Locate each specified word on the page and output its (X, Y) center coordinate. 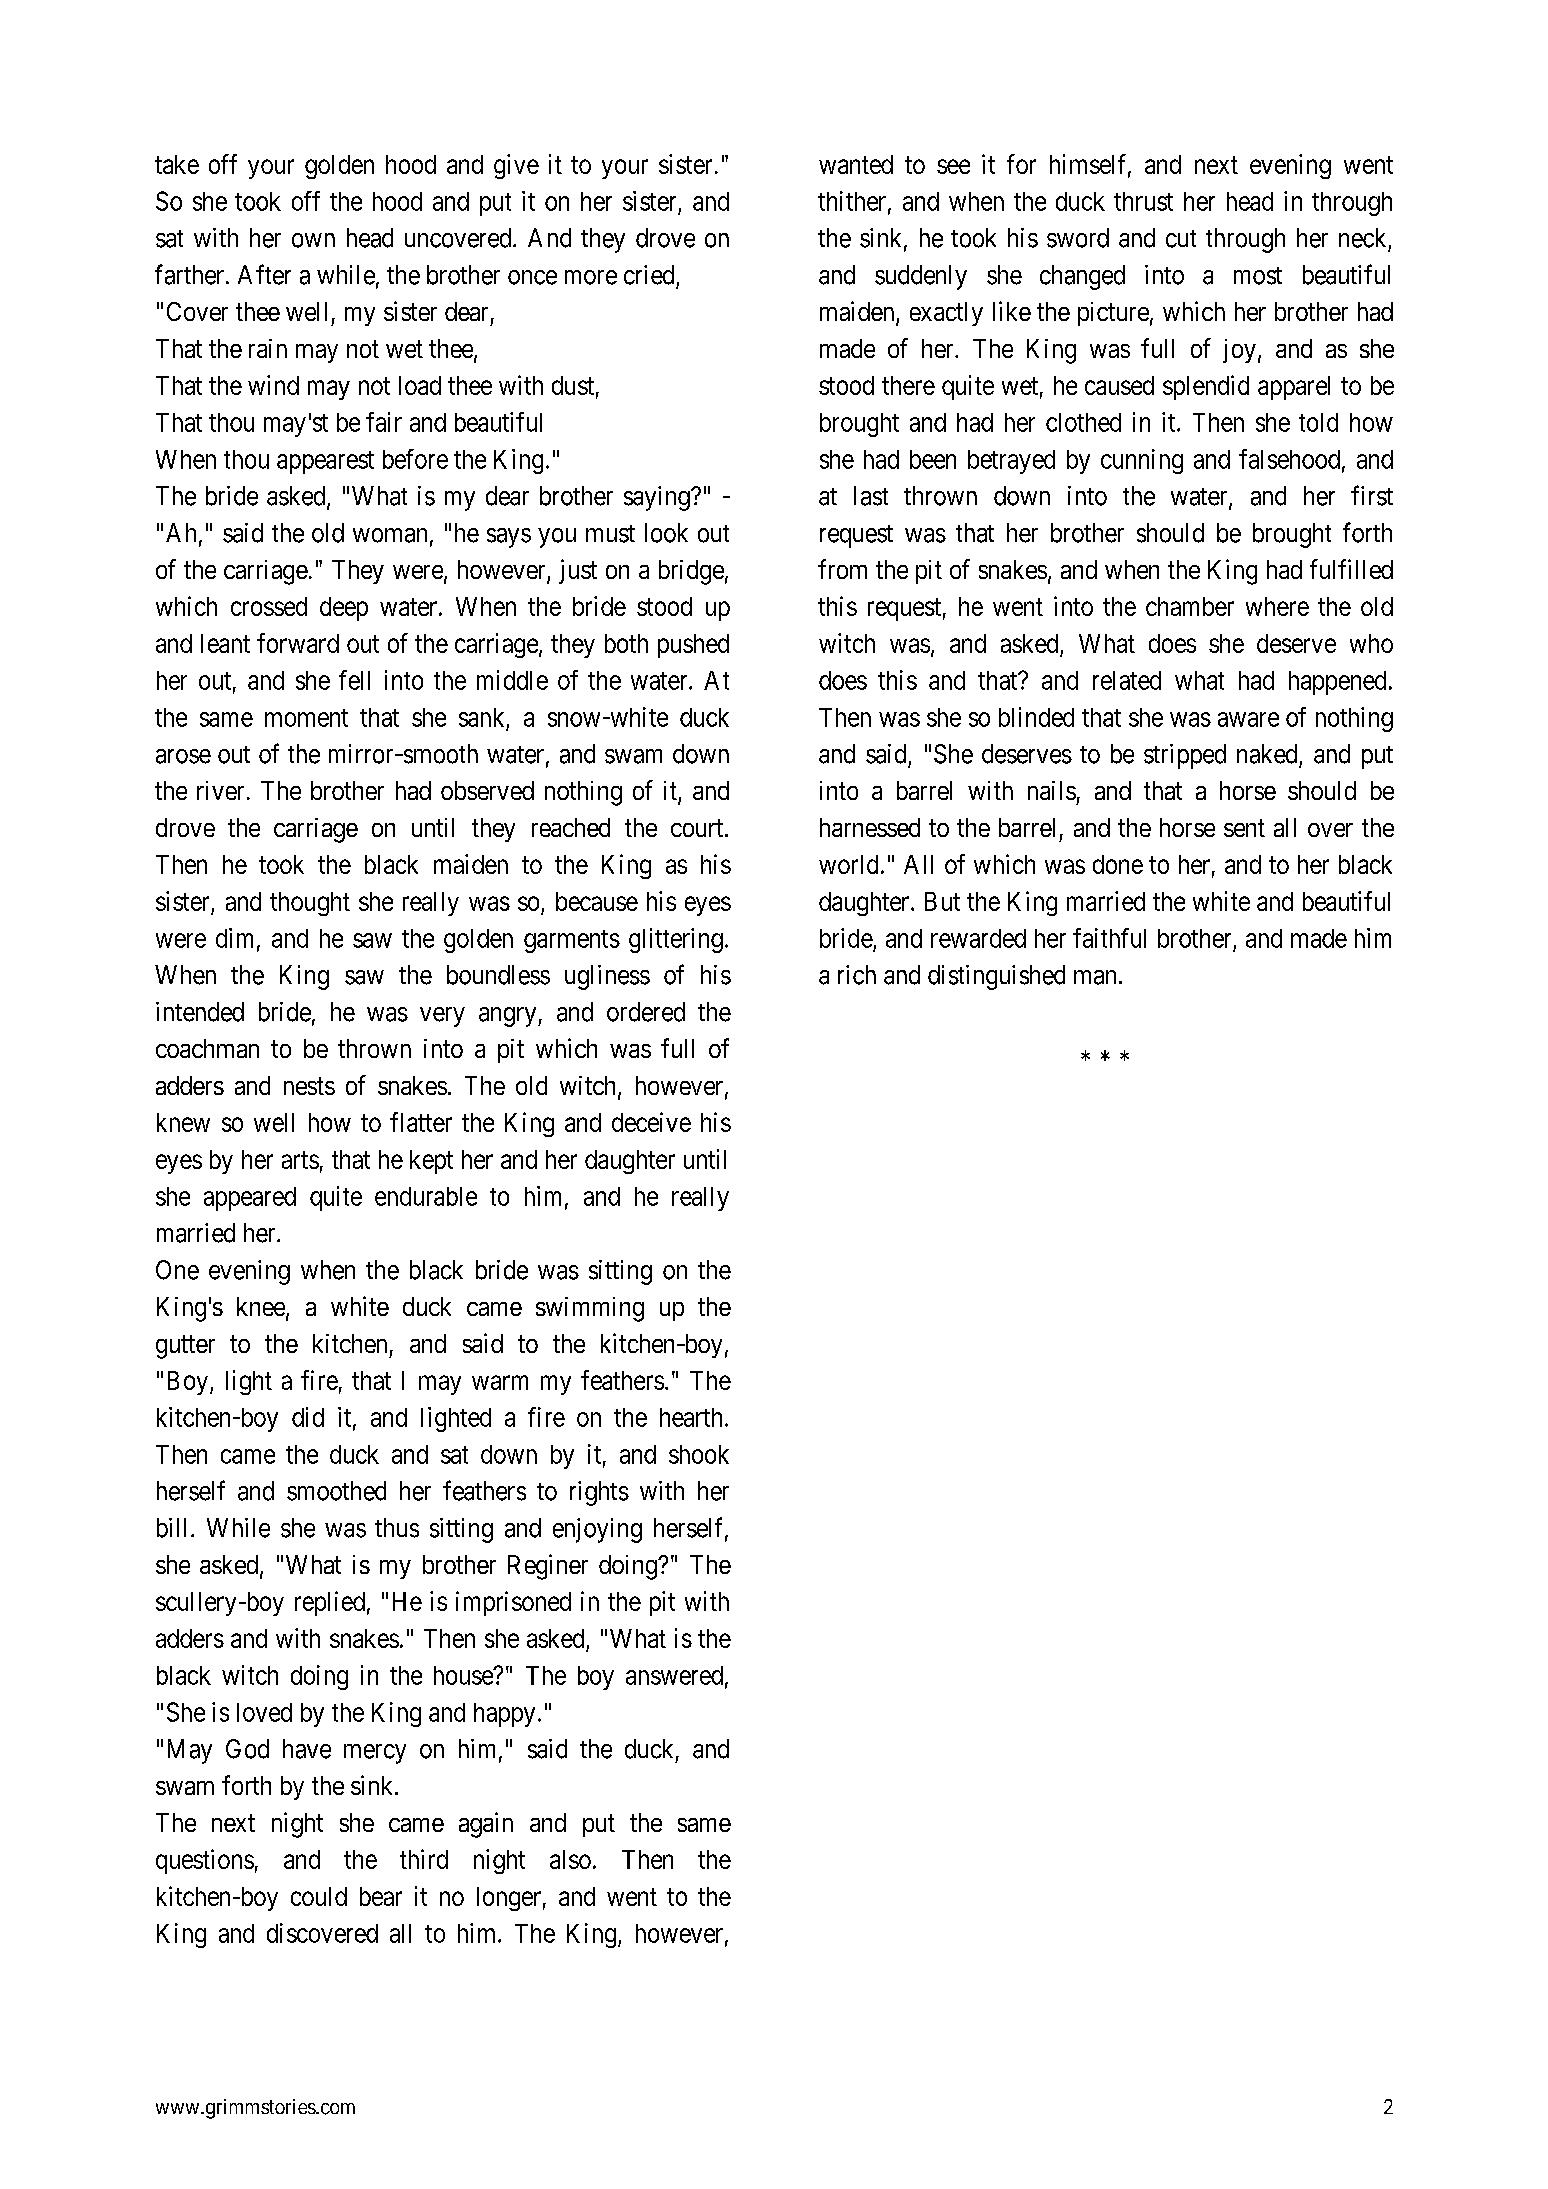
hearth (691, 1417)
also (570, 1859)
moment (306, 718)
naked (1267, 754)
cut (1181, 239)
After (264, 274)
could (319, 1896)
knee (261, 1306)
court (698, 828)
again (486, 1825)
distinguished (996, 977)
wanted (856, 164)
